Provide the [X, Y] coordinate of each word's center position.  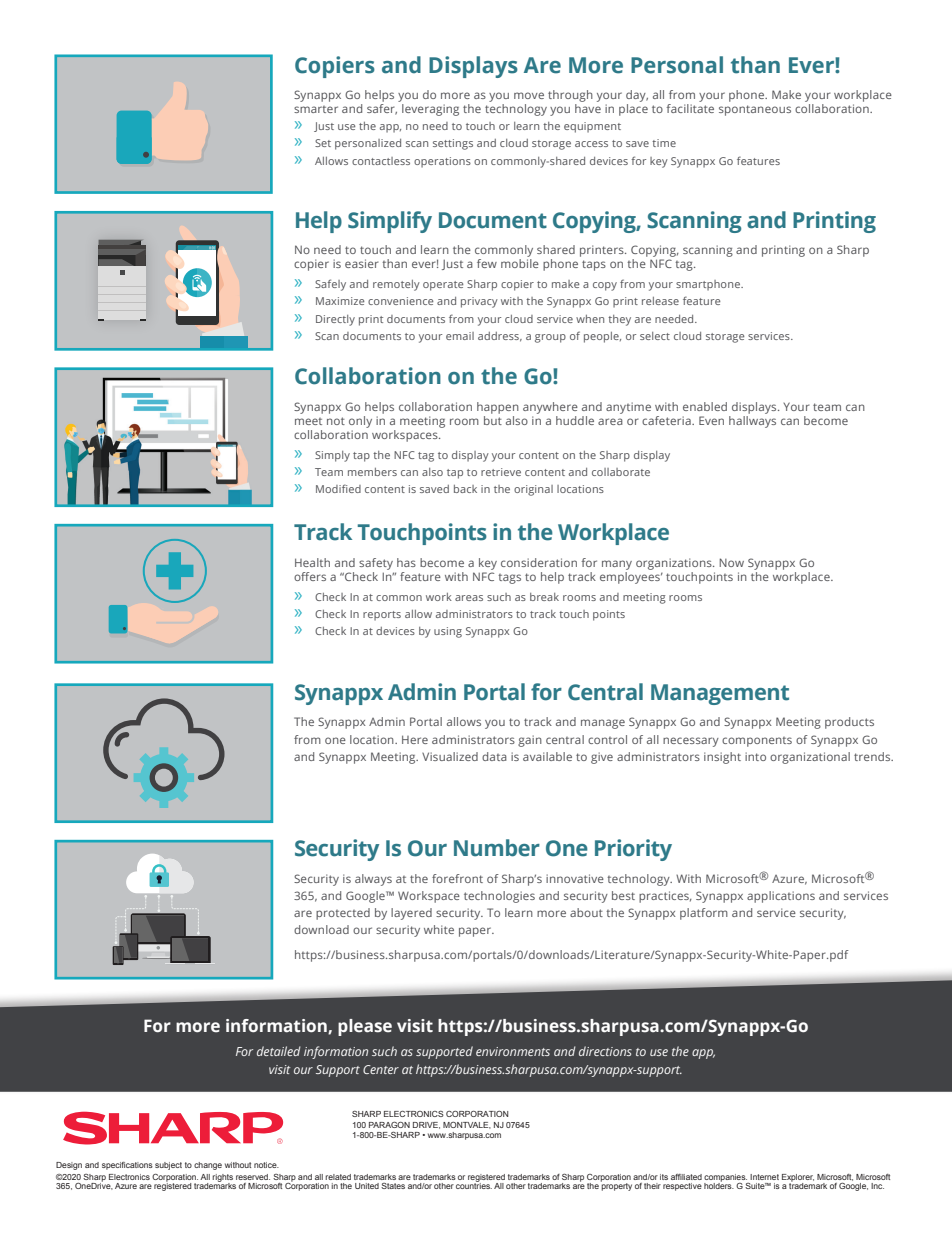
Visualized [450, 756]
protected [343, 914]
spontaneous [755, 110]
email [460, 336]
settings [453, 144]
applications [781, 897]
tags [509, 579]
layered [411, 914]
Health [312, 562]
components [757, 742]
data [494, 756]
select [655, 336]
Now [731, 562]
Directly [335, 320]
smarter [316, 109]
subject [168, 1166]
